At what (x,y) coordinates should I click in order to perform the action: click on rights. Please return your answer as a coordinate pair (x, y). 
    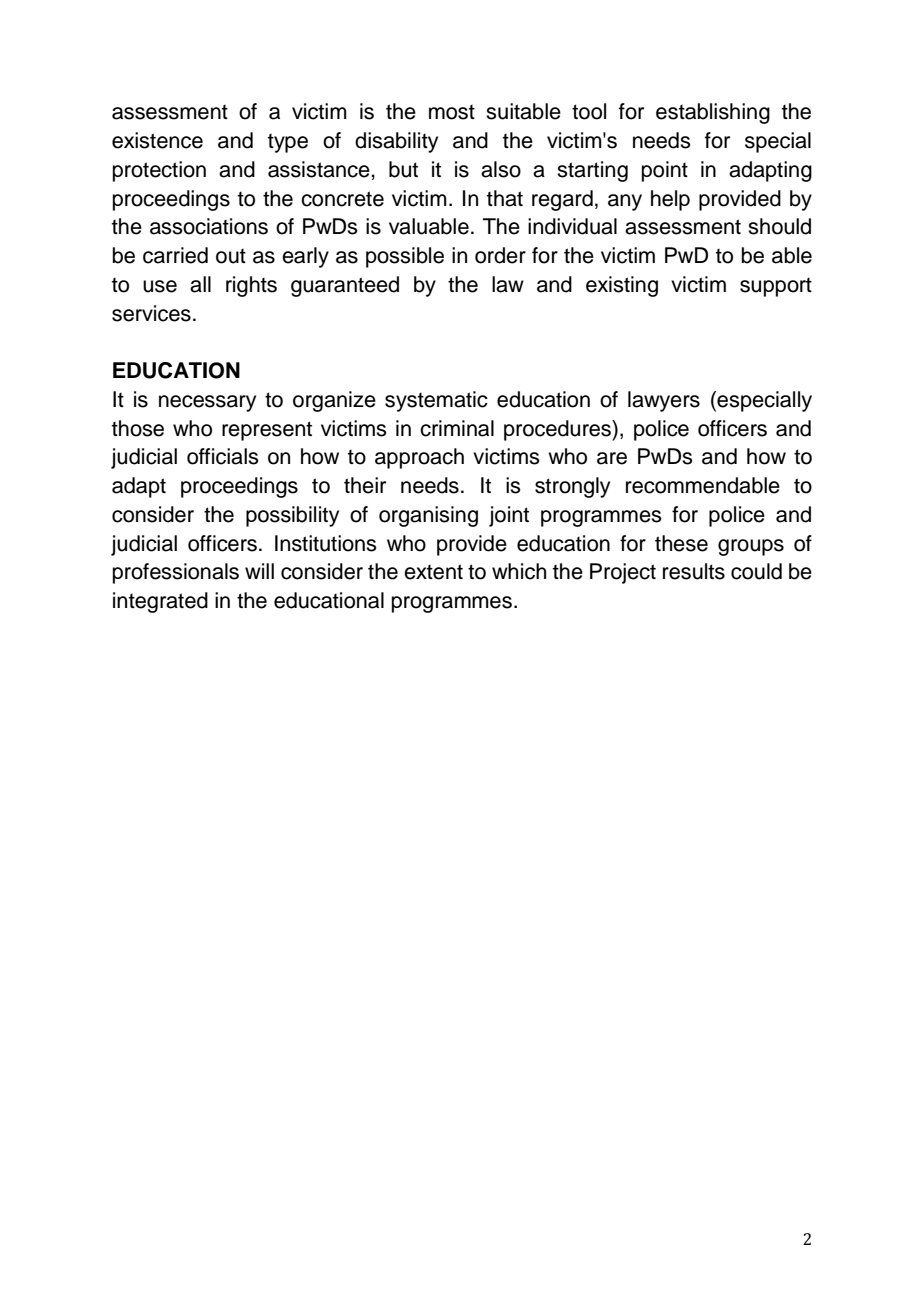
    Looking at the image, I should click on (251, 286).
